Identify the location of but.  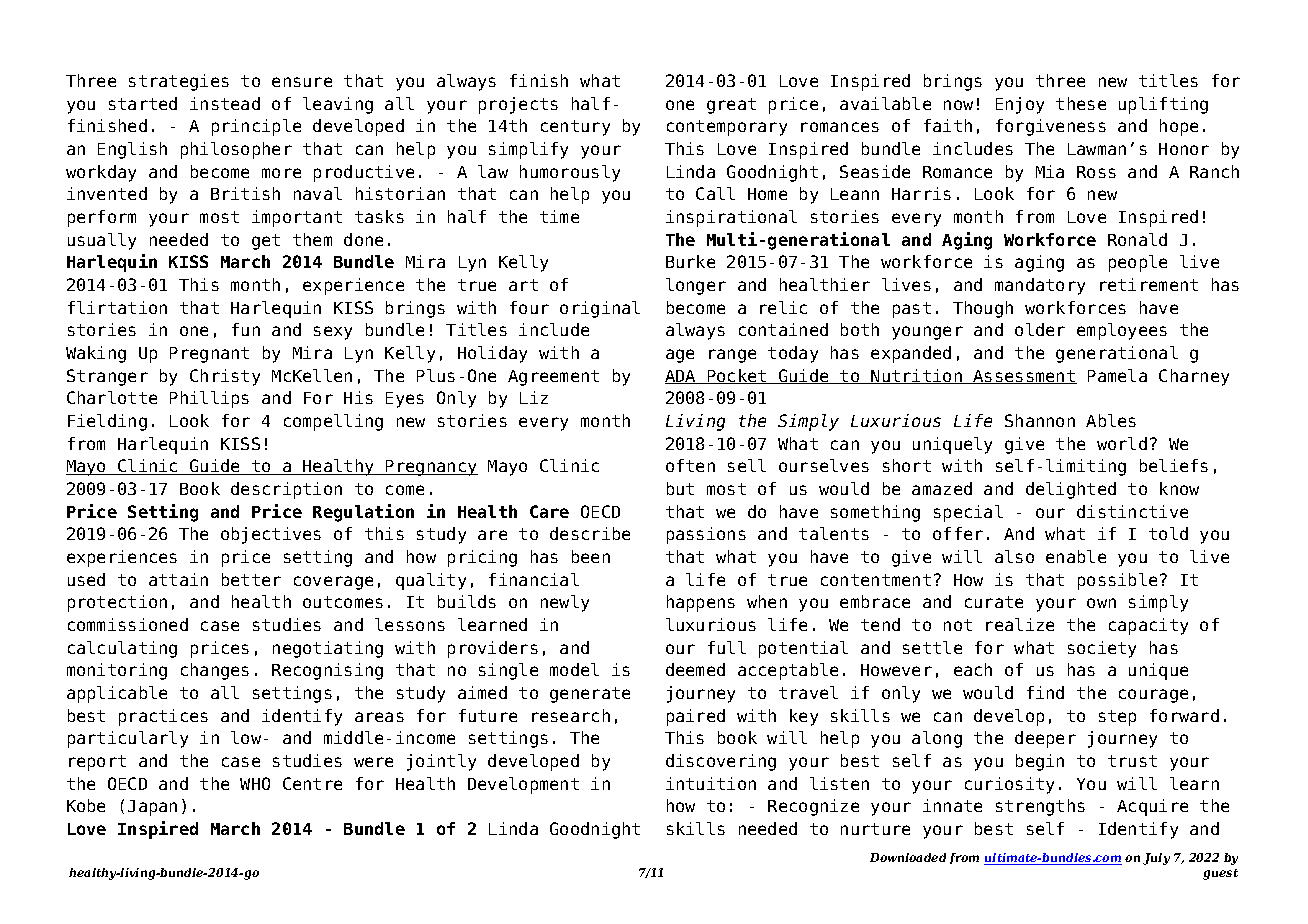
(680, 488).
